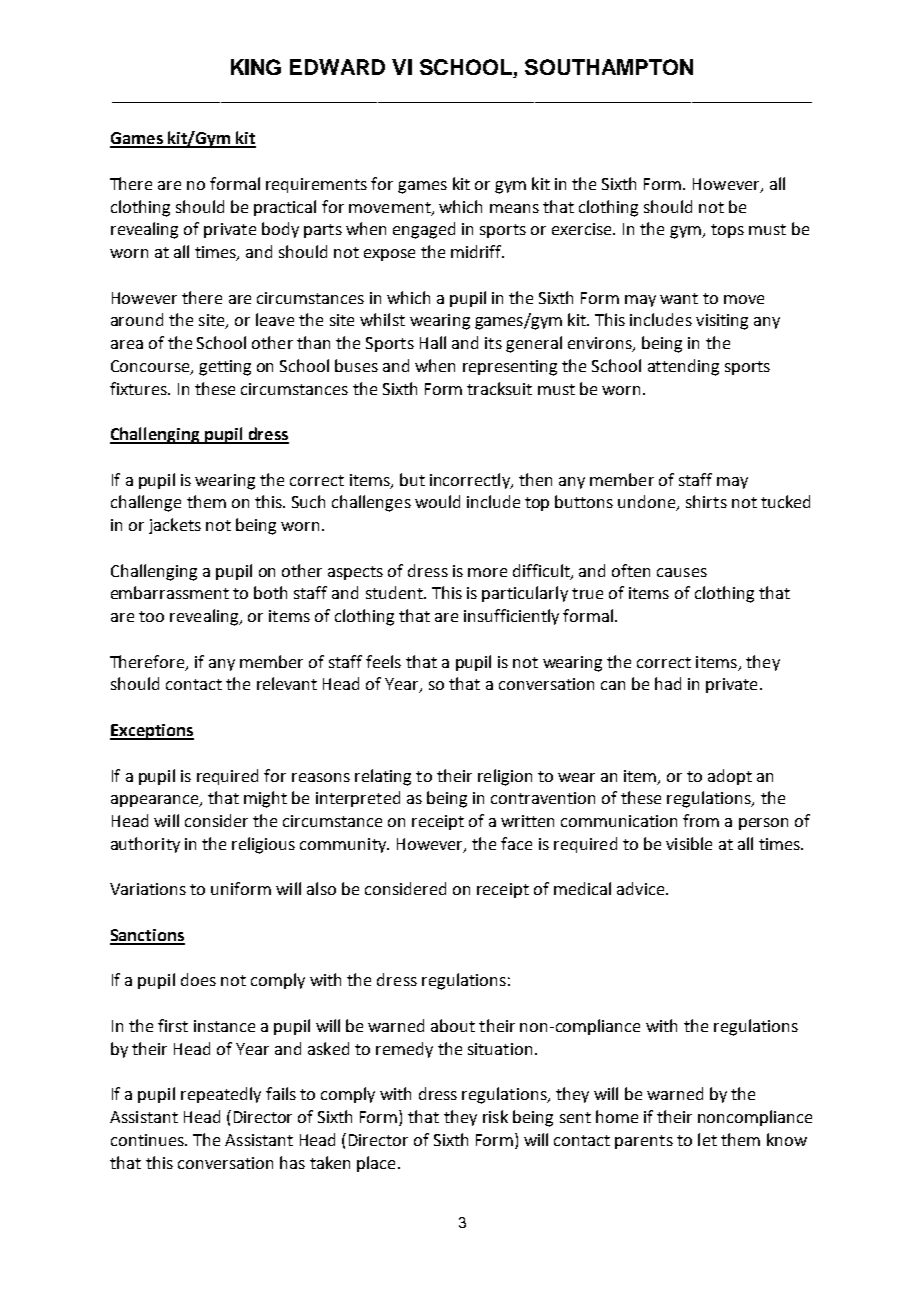  I want to click on does, so click(198, 979).
